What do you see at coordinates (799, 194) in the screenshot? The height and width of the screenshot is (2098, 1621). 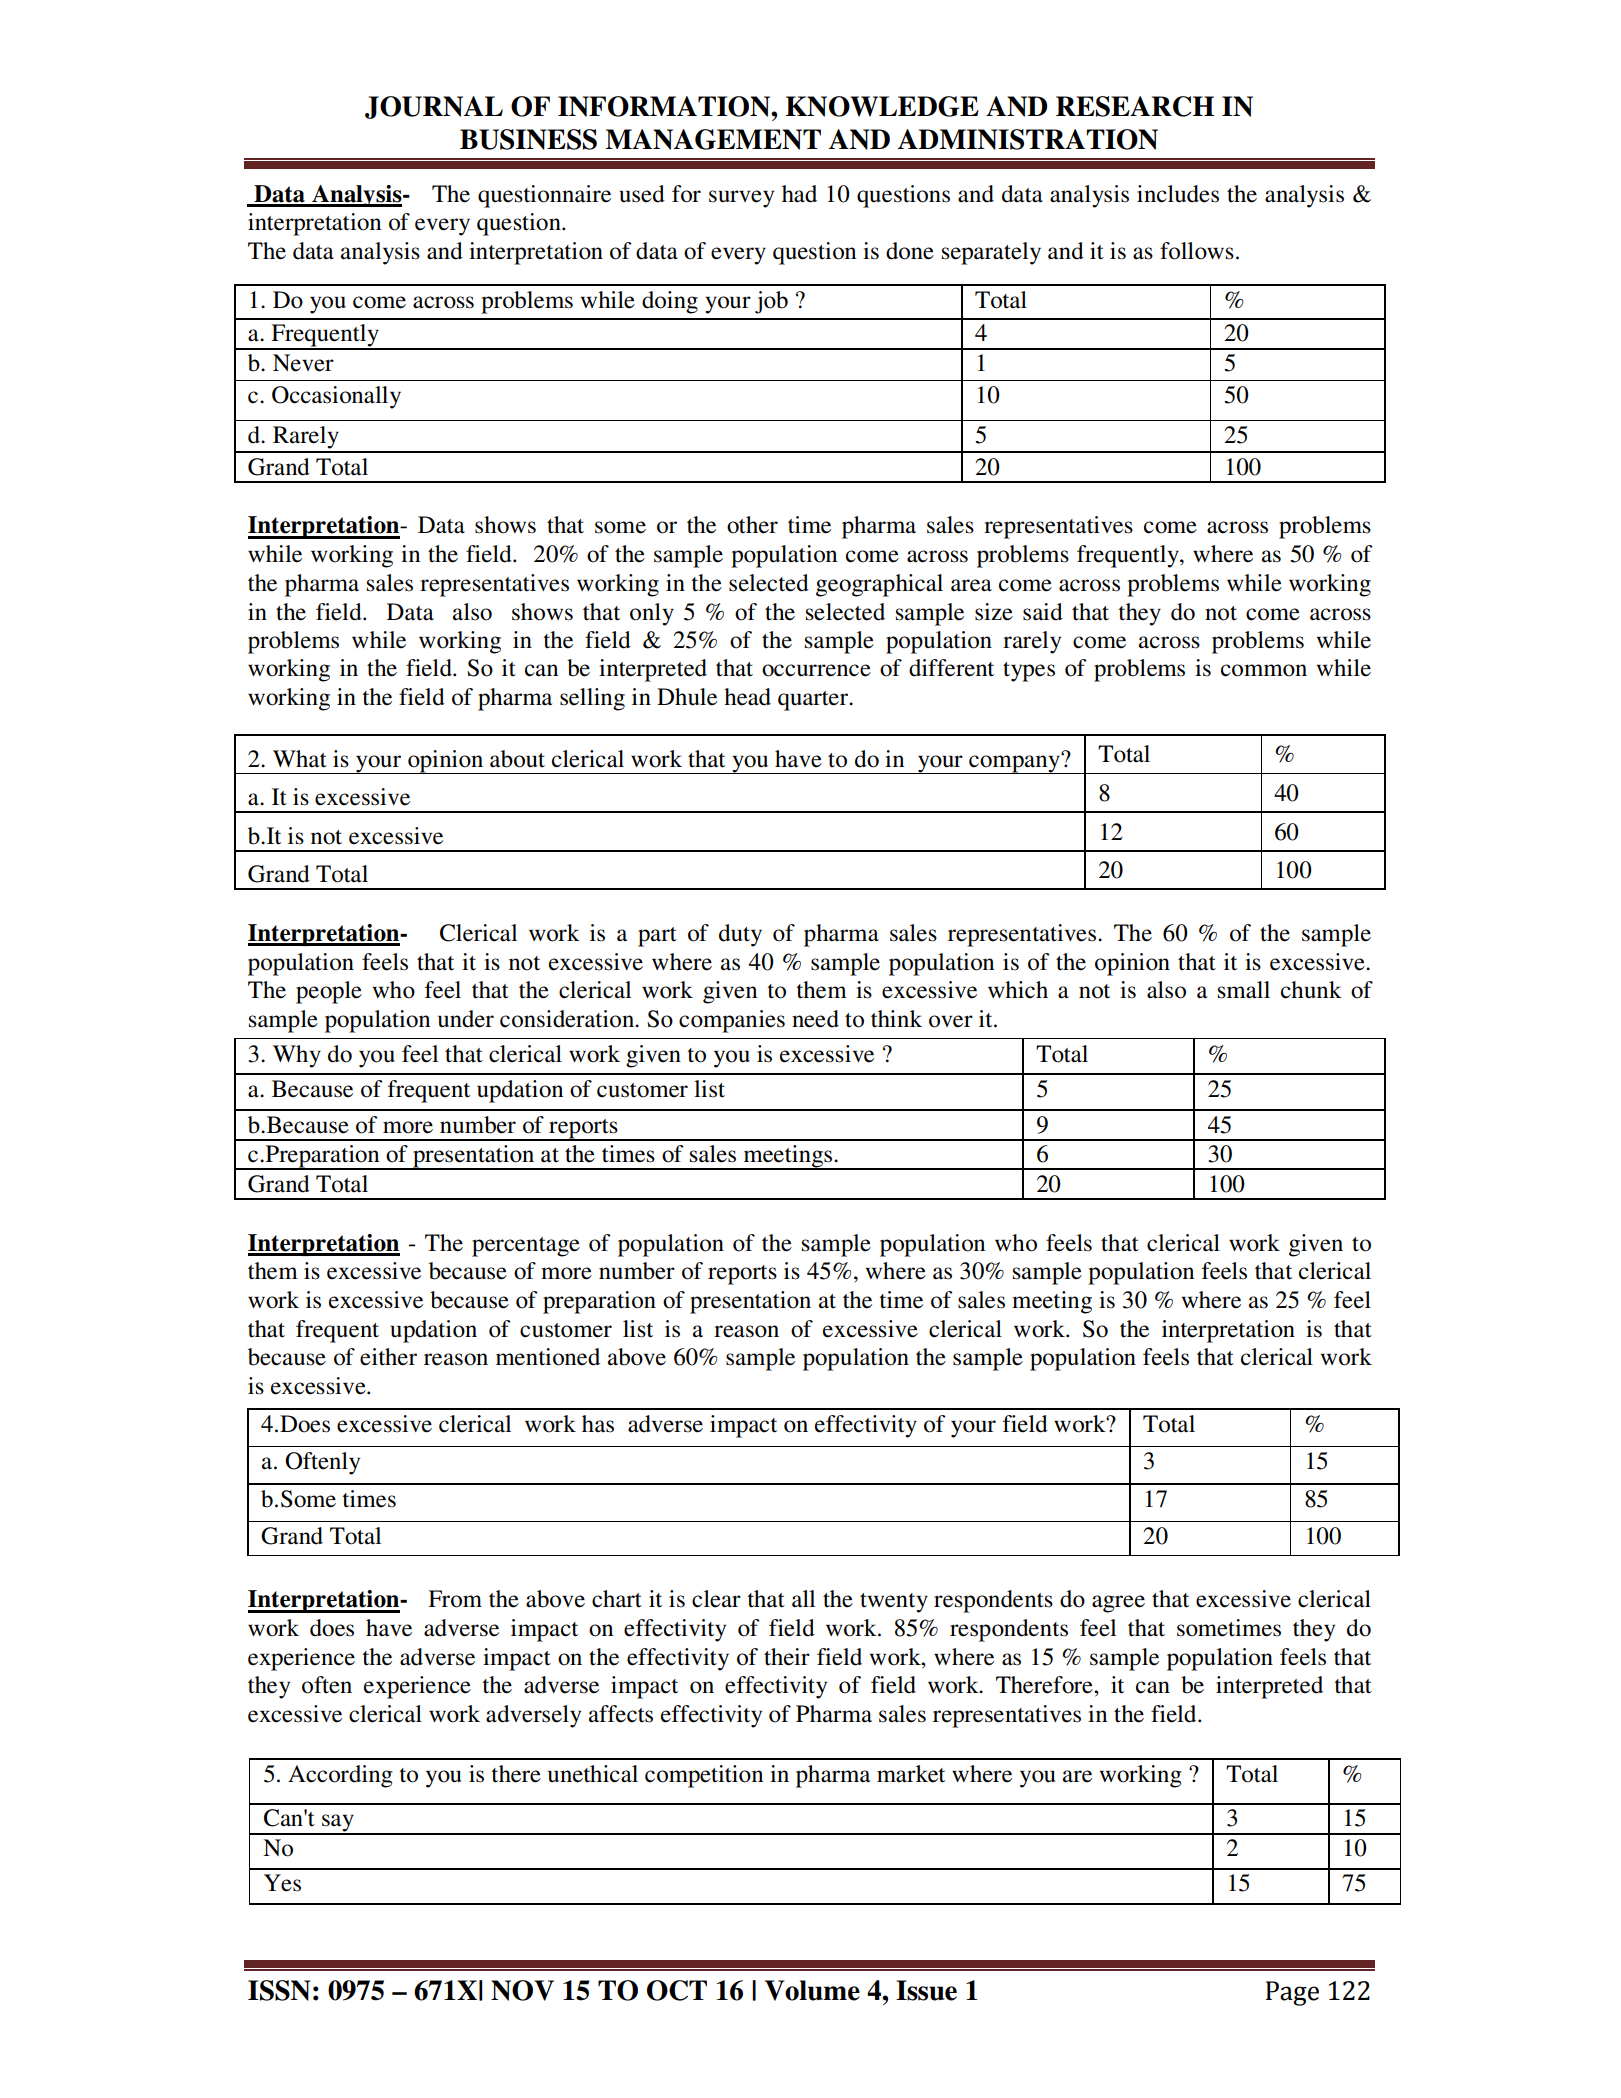 I see `had` at bounding box center [799, 194].
